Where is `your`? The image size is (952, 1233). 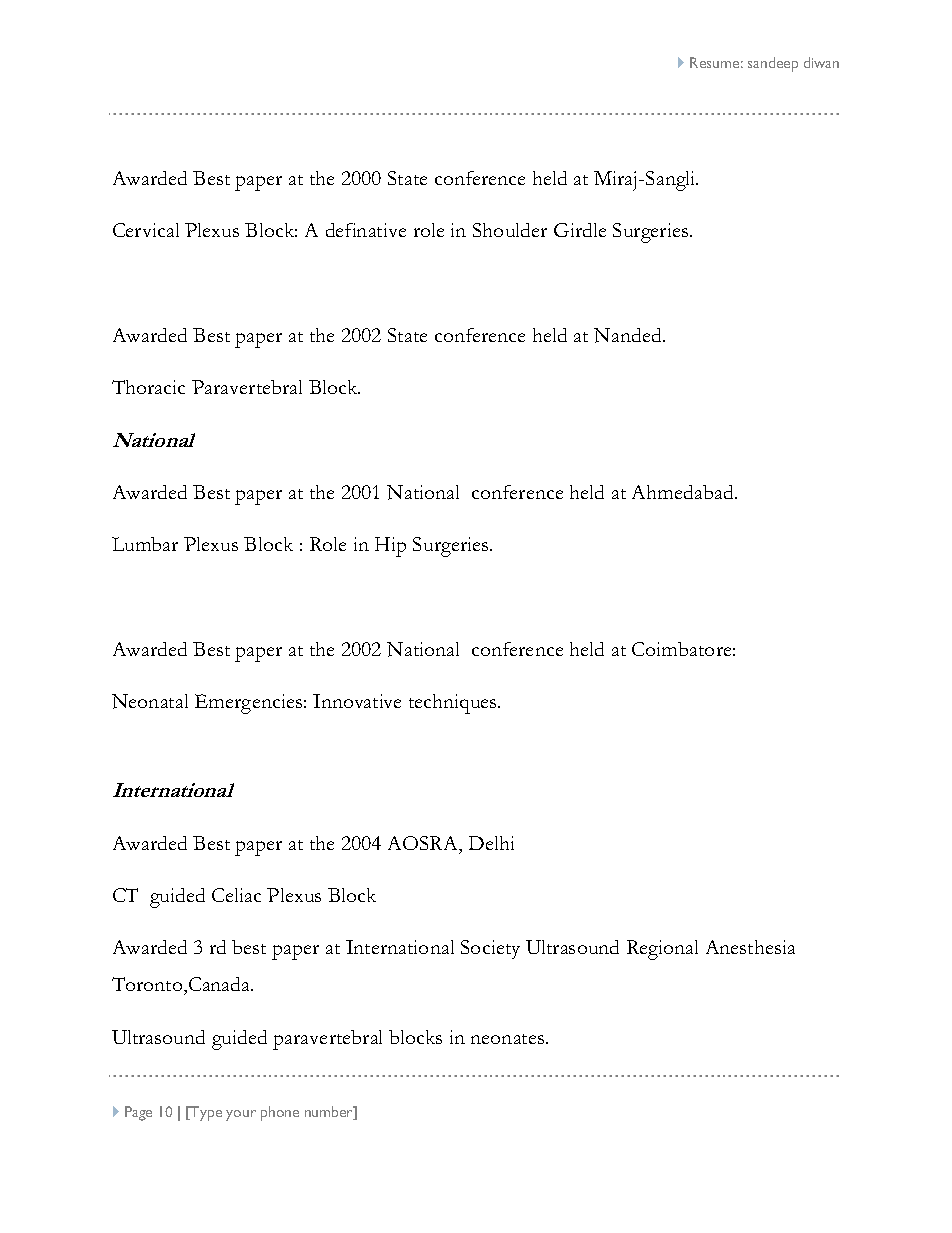
your is located at coordinates (241, 1115).
